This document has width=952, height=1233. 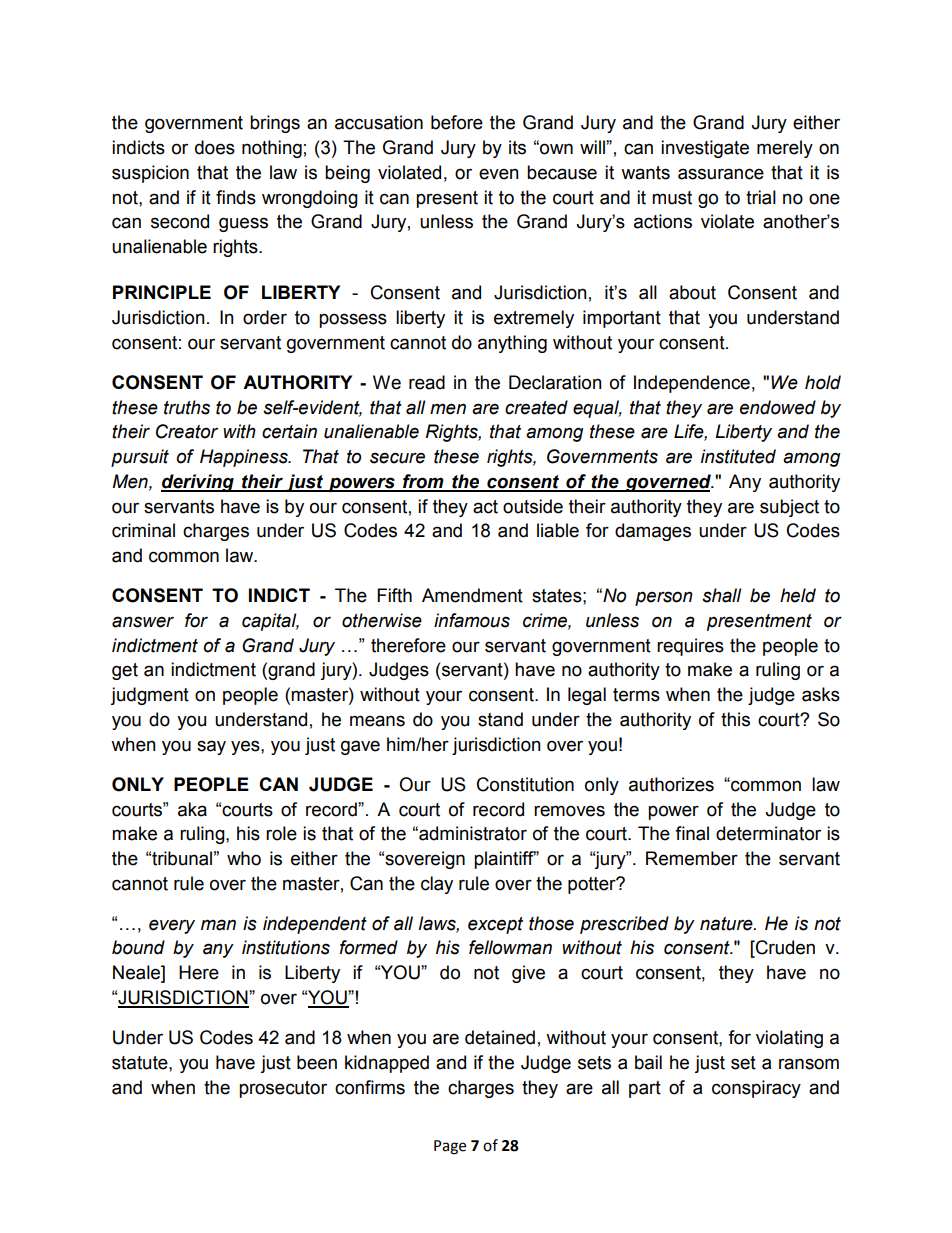 I want to click on who, so click(x=244, y=858).
